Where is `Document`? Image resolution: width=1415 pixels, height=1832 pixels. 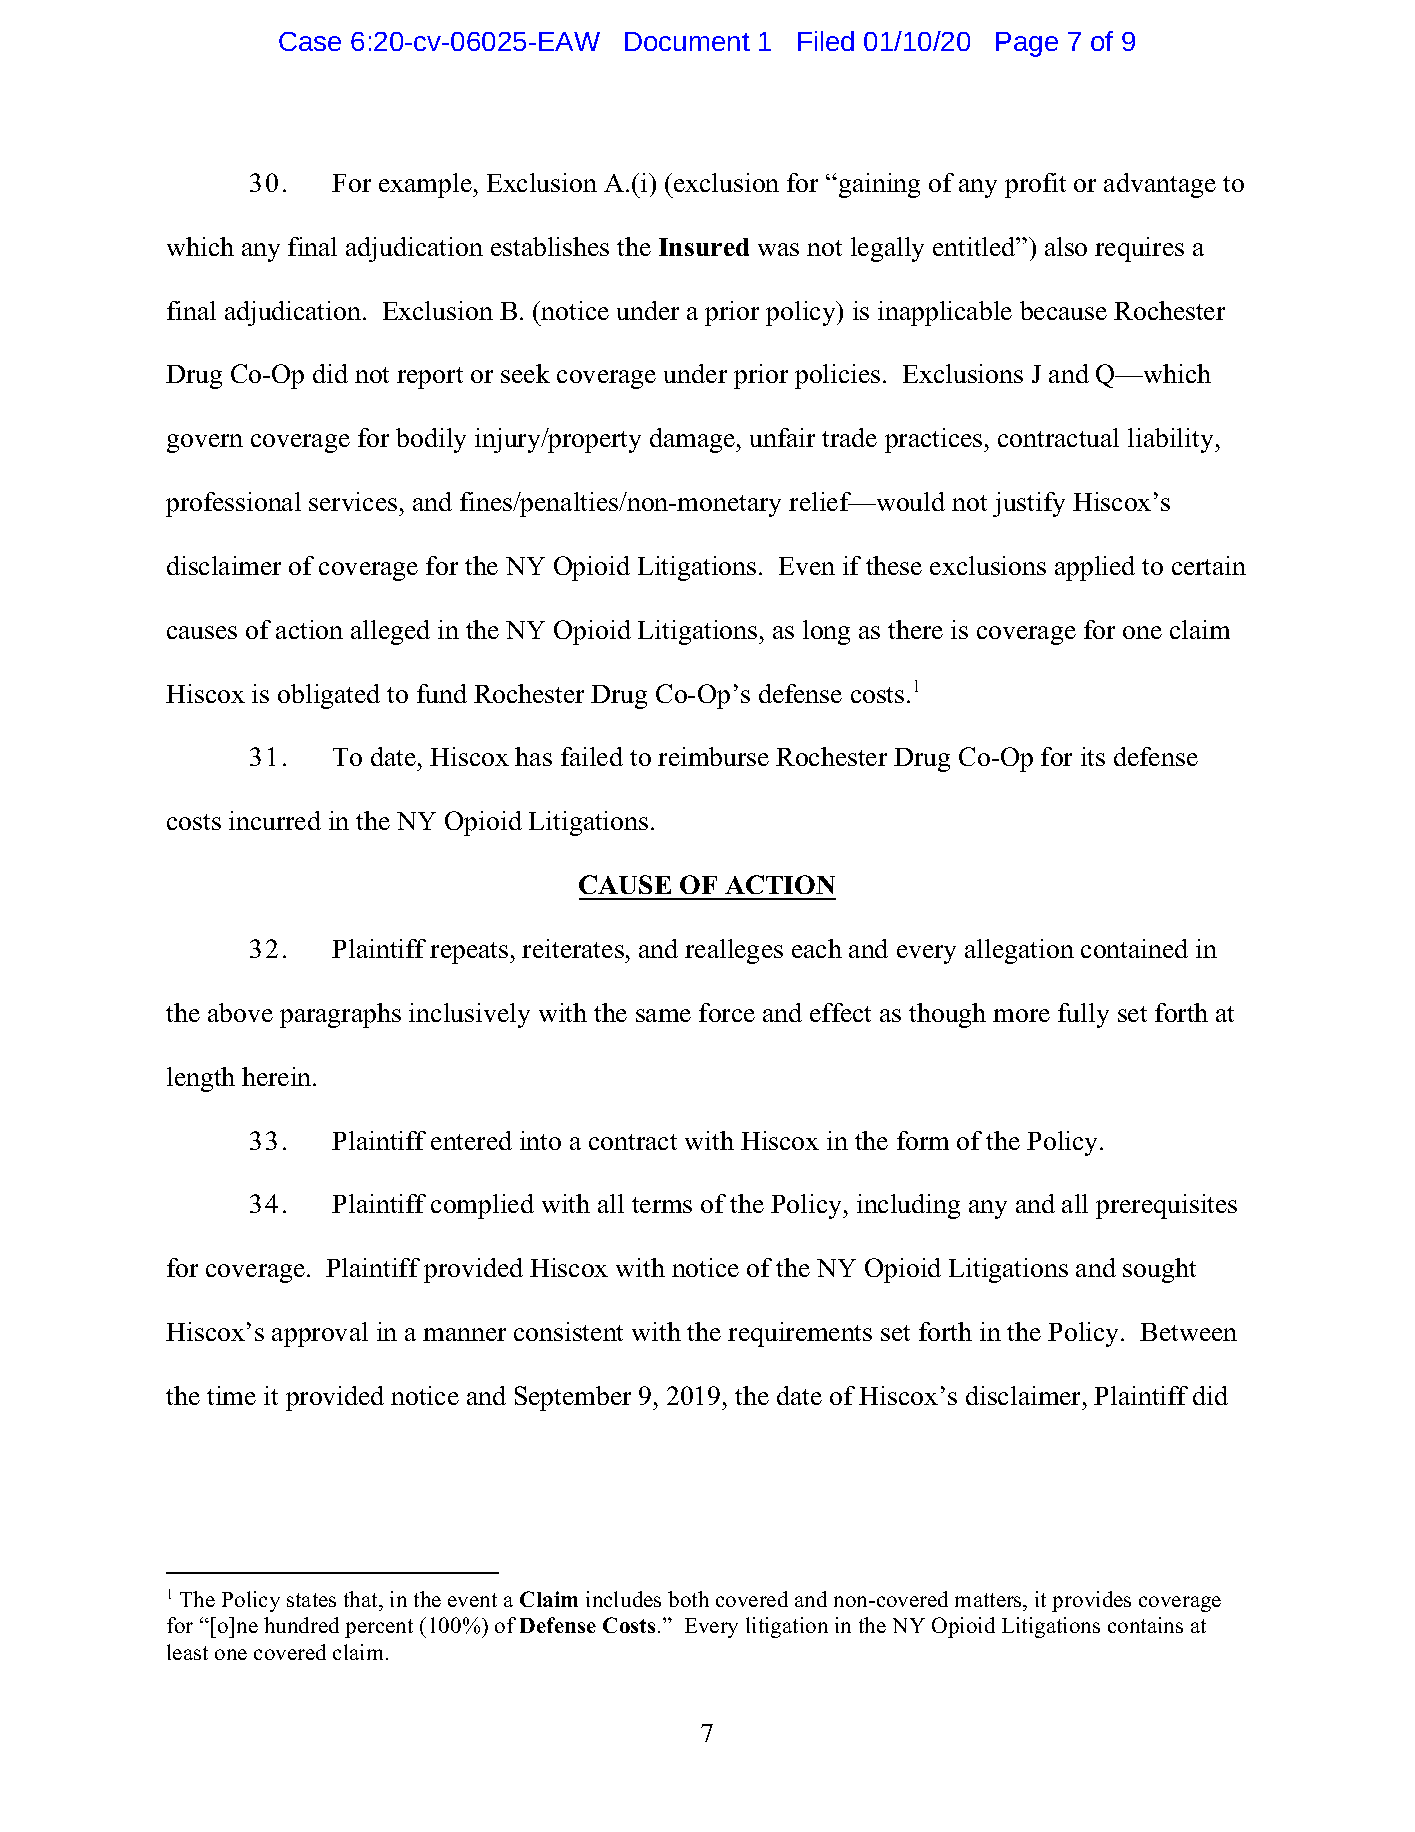
Document is located at coordinates (687, 41).
